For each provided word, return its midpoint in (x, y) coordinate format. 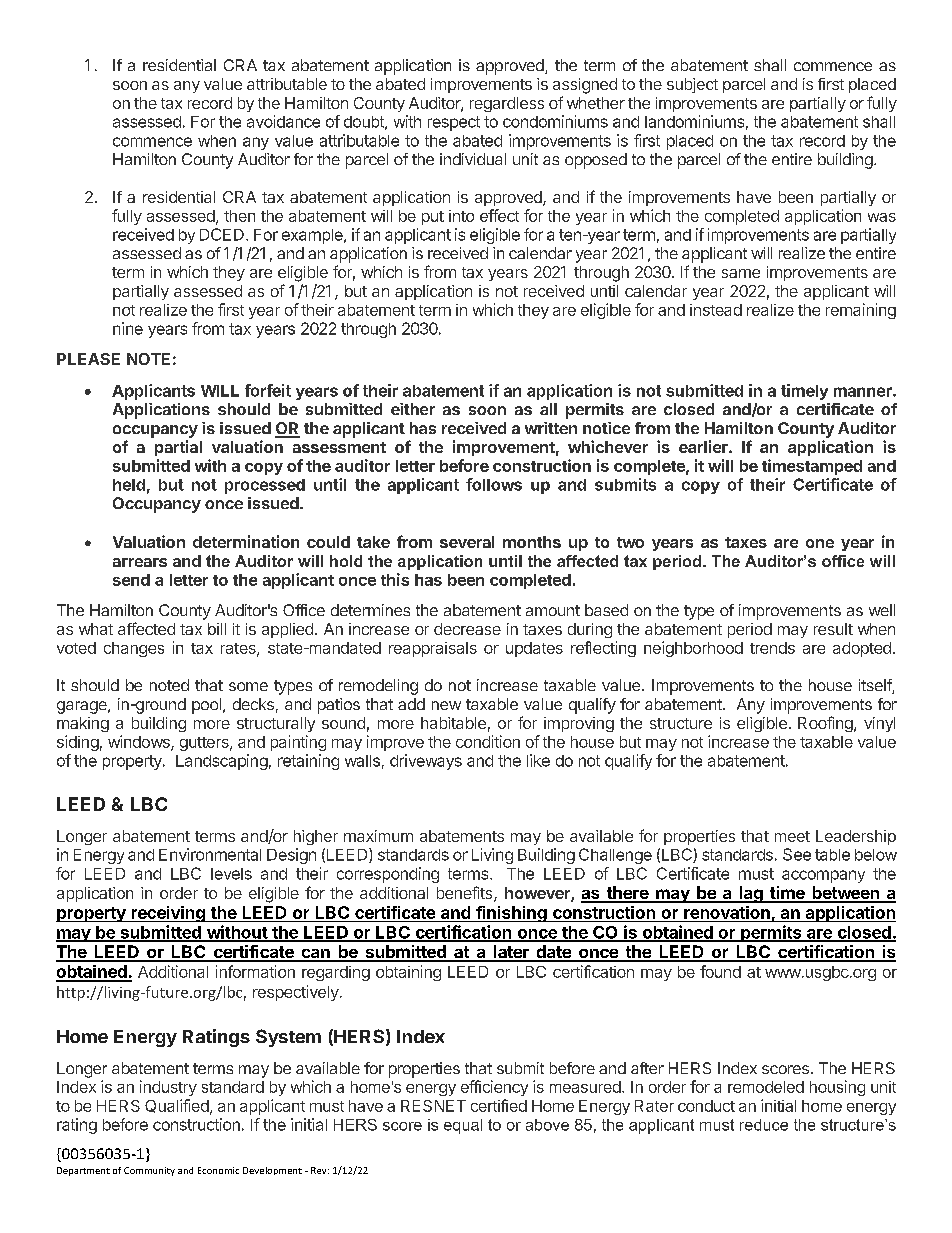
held (129, 485)
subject (692, 85)
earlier (704, 446)
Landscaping (222, 762)
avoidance (283, 121)
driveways (426, 762)
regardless (507, 104)
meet (792, 836)
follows (494, 484)
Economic (218, 1170)
